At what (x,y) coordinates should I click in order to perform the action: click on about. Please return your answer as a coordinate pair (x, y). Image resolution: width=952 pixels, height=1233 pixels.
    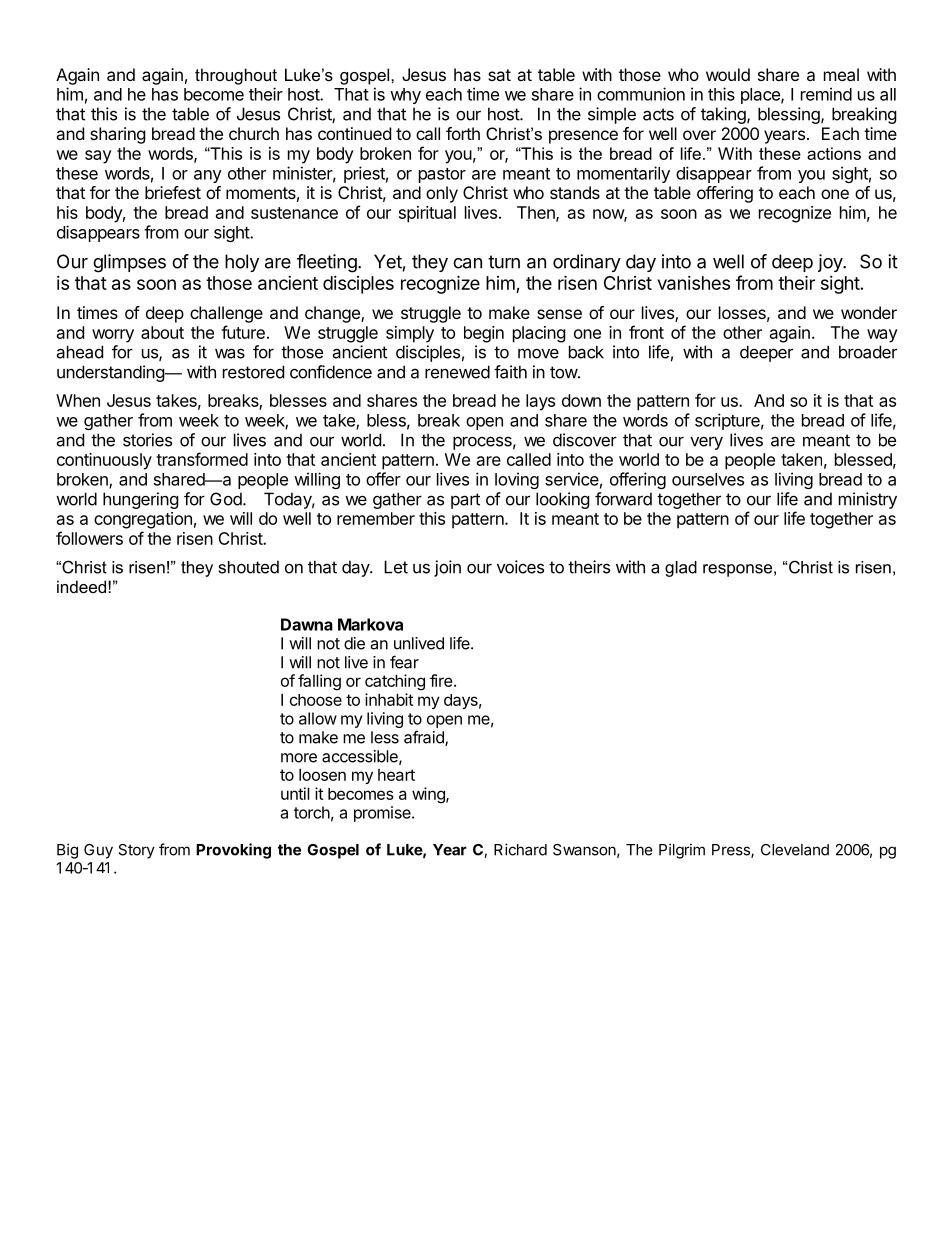
    Looking at the image, I should click on (162, 332).
